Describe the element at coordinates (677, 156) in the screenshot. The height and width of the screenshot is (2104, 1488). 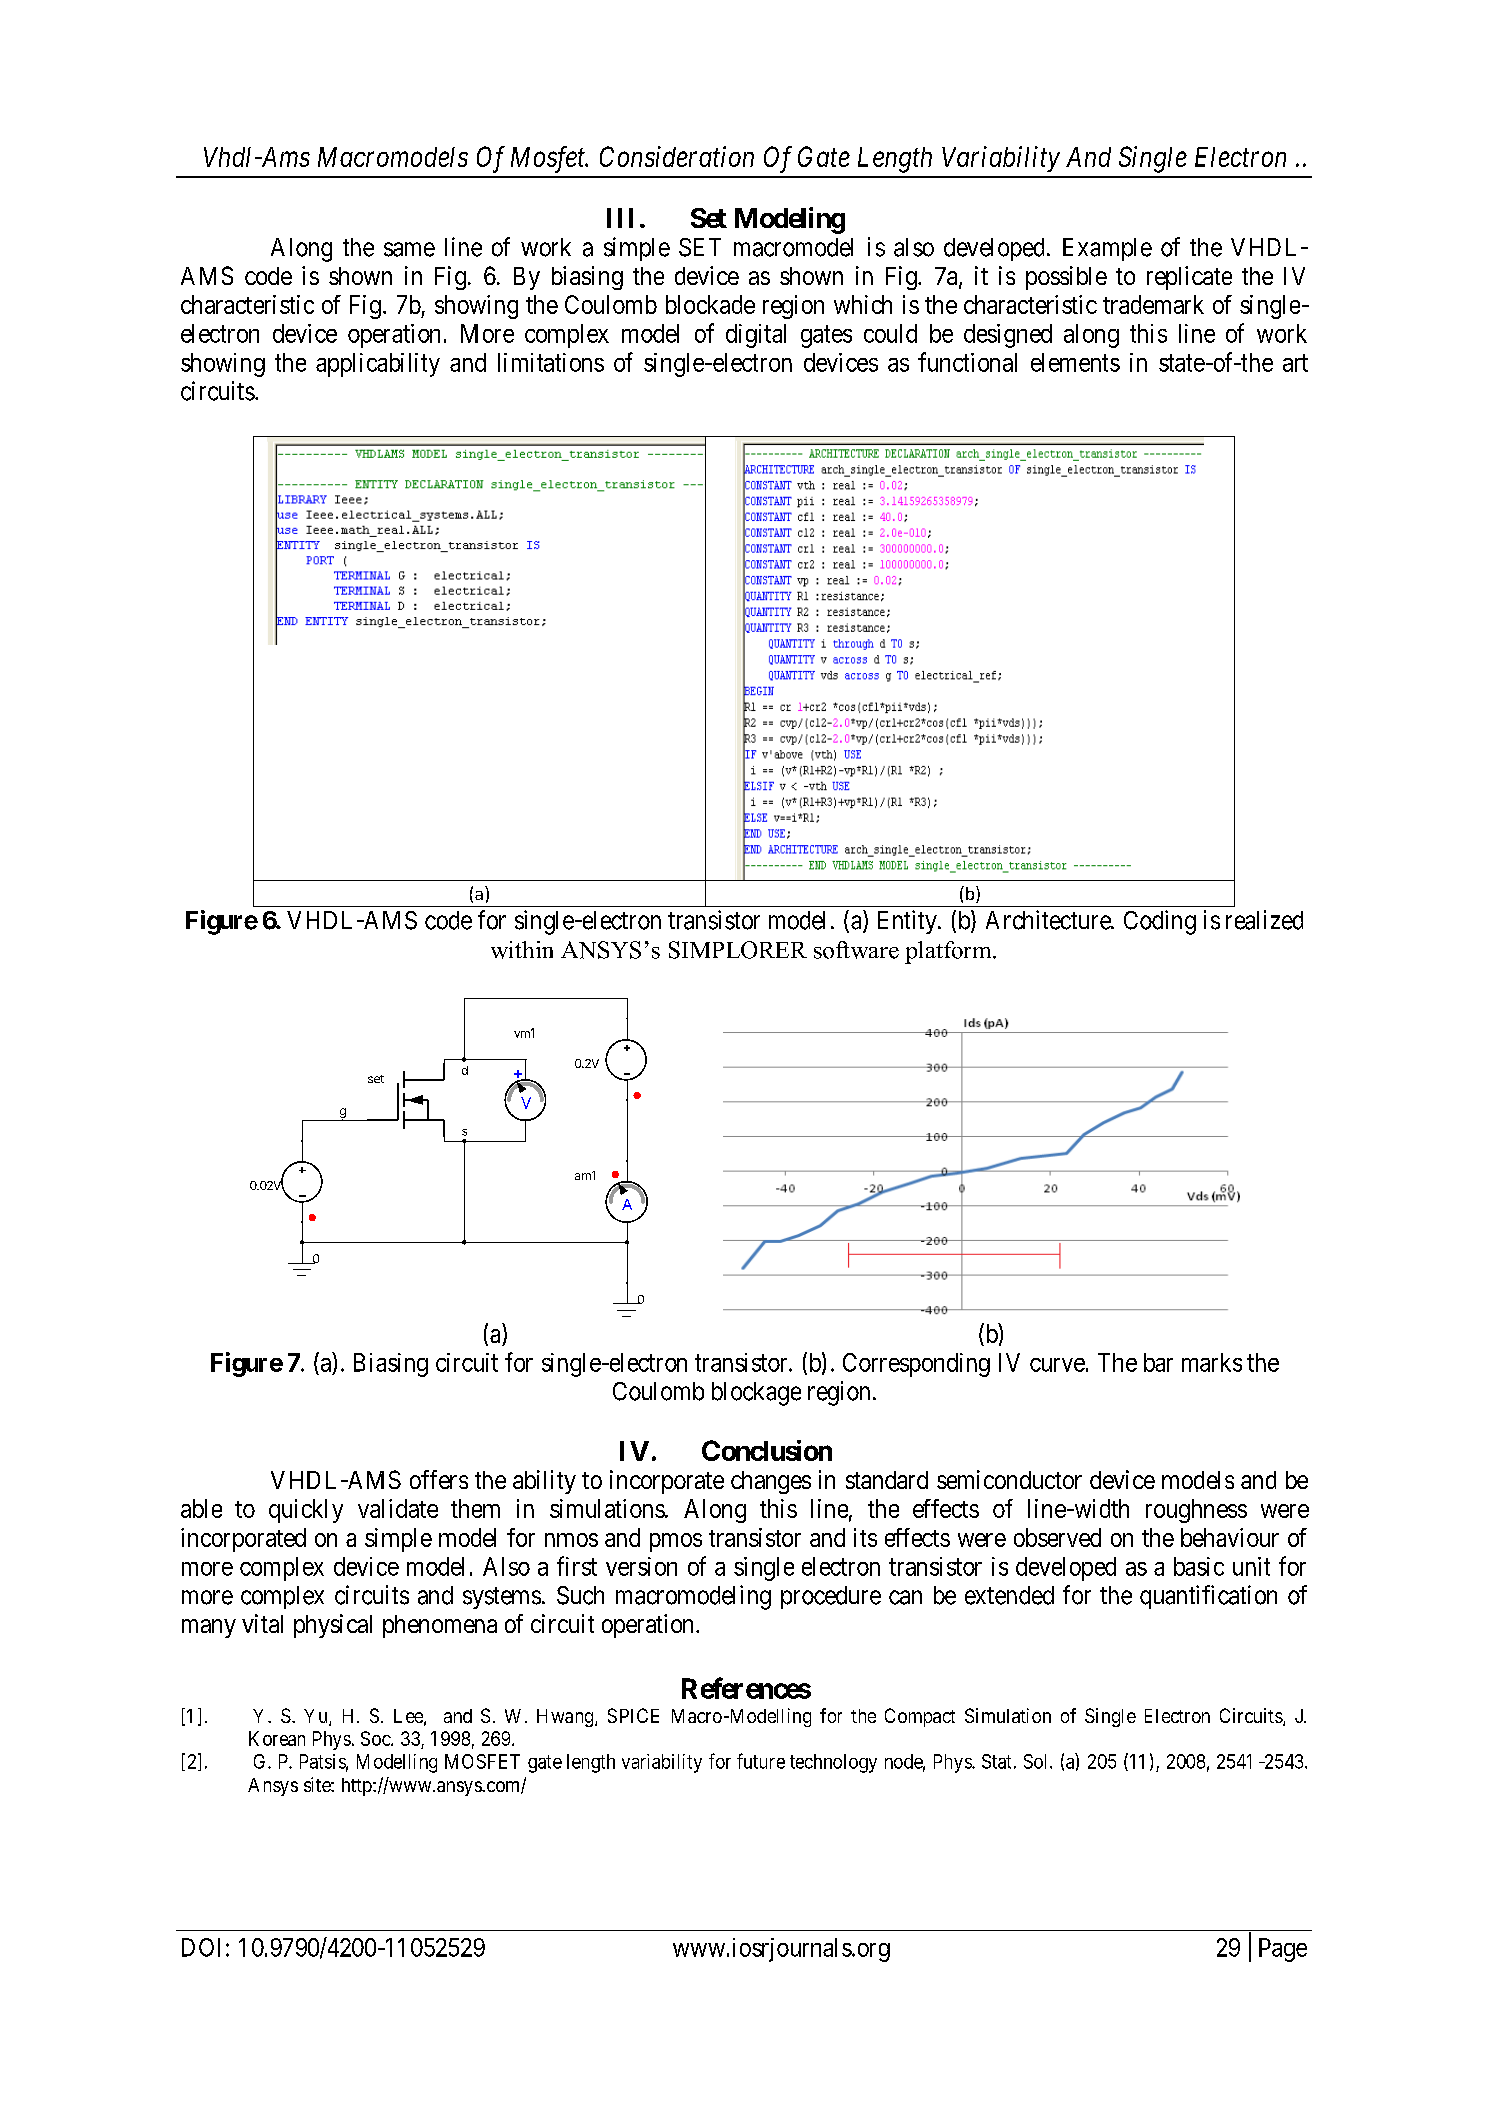
I see `Consideration` at that location.
